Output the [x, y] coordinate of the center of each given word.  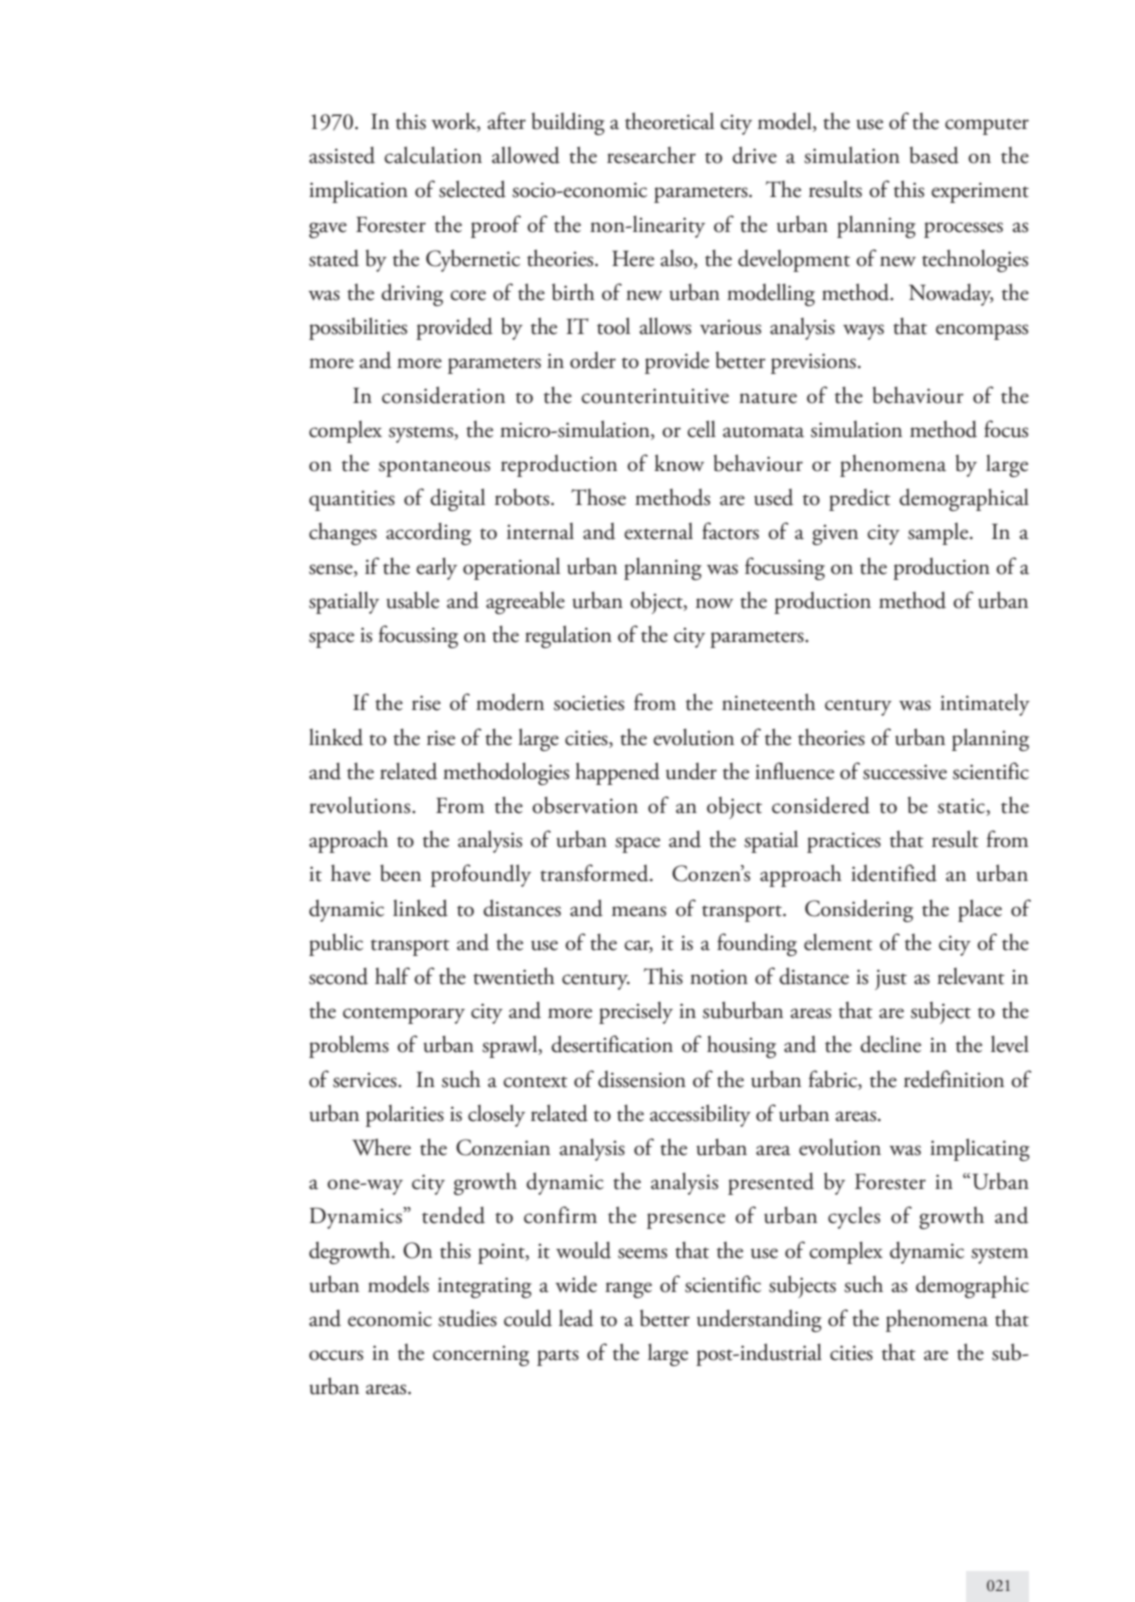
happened [617, 773]
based [934, 155]
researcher [651, 155]
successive [905, 772]
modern [510, 702]
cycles [854, 1218]
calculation [433, 155]
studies [467, 1318]
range [628, 1290]
